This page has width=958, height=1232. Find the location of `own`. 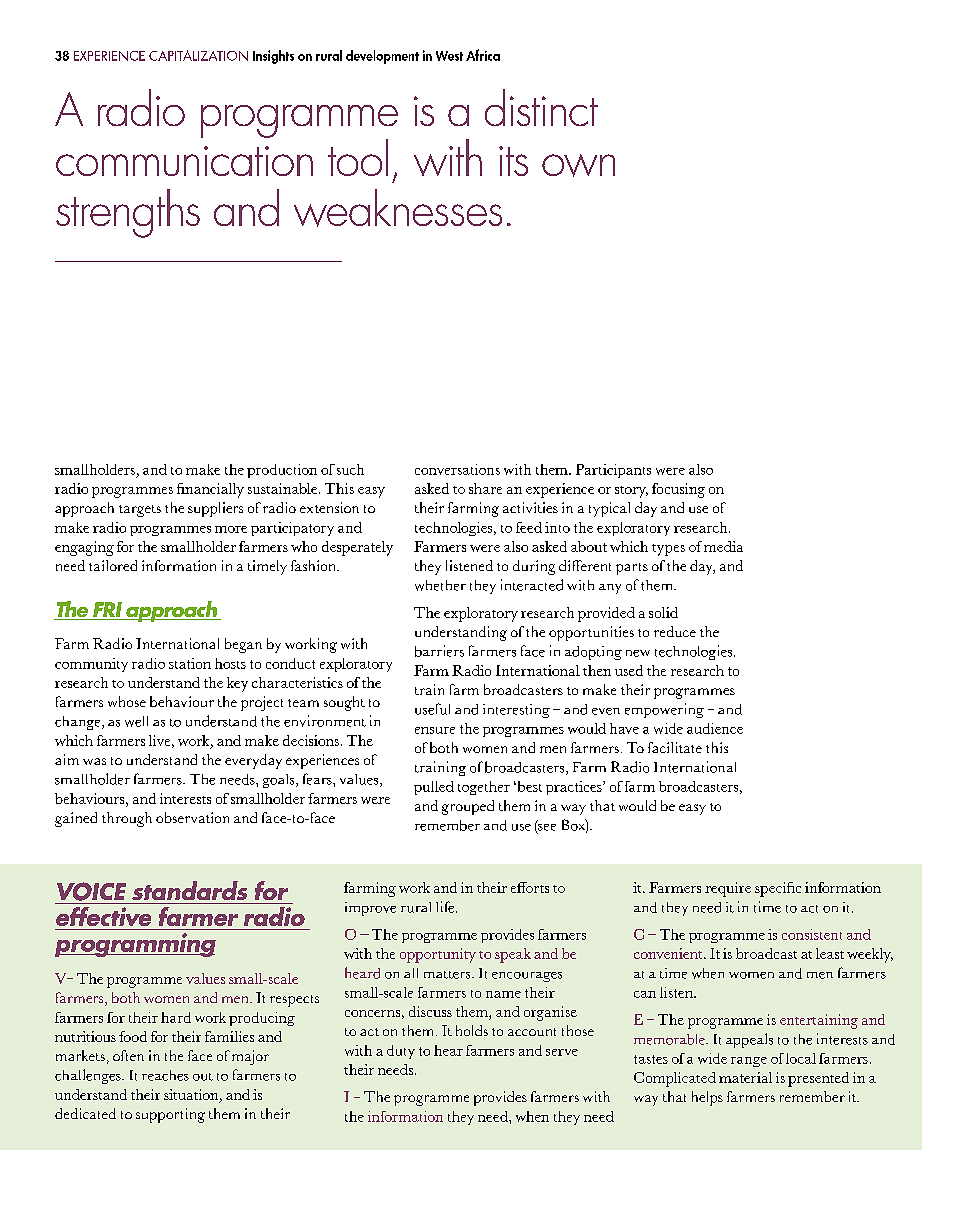

own is located at coordinates (578, 165).
